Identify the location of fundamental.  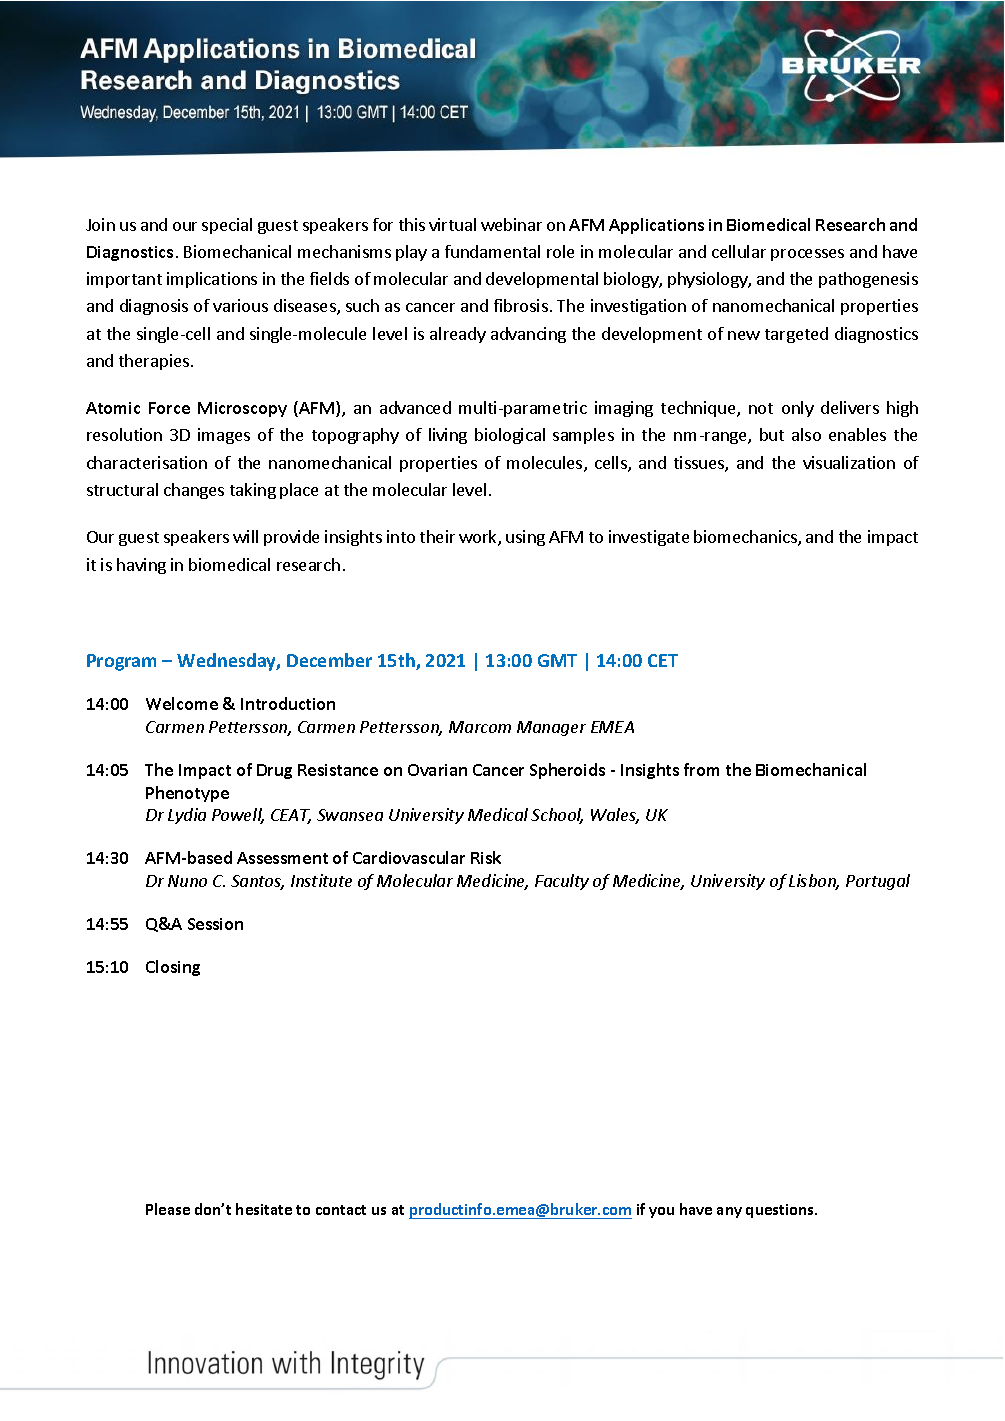
(492, 251).
